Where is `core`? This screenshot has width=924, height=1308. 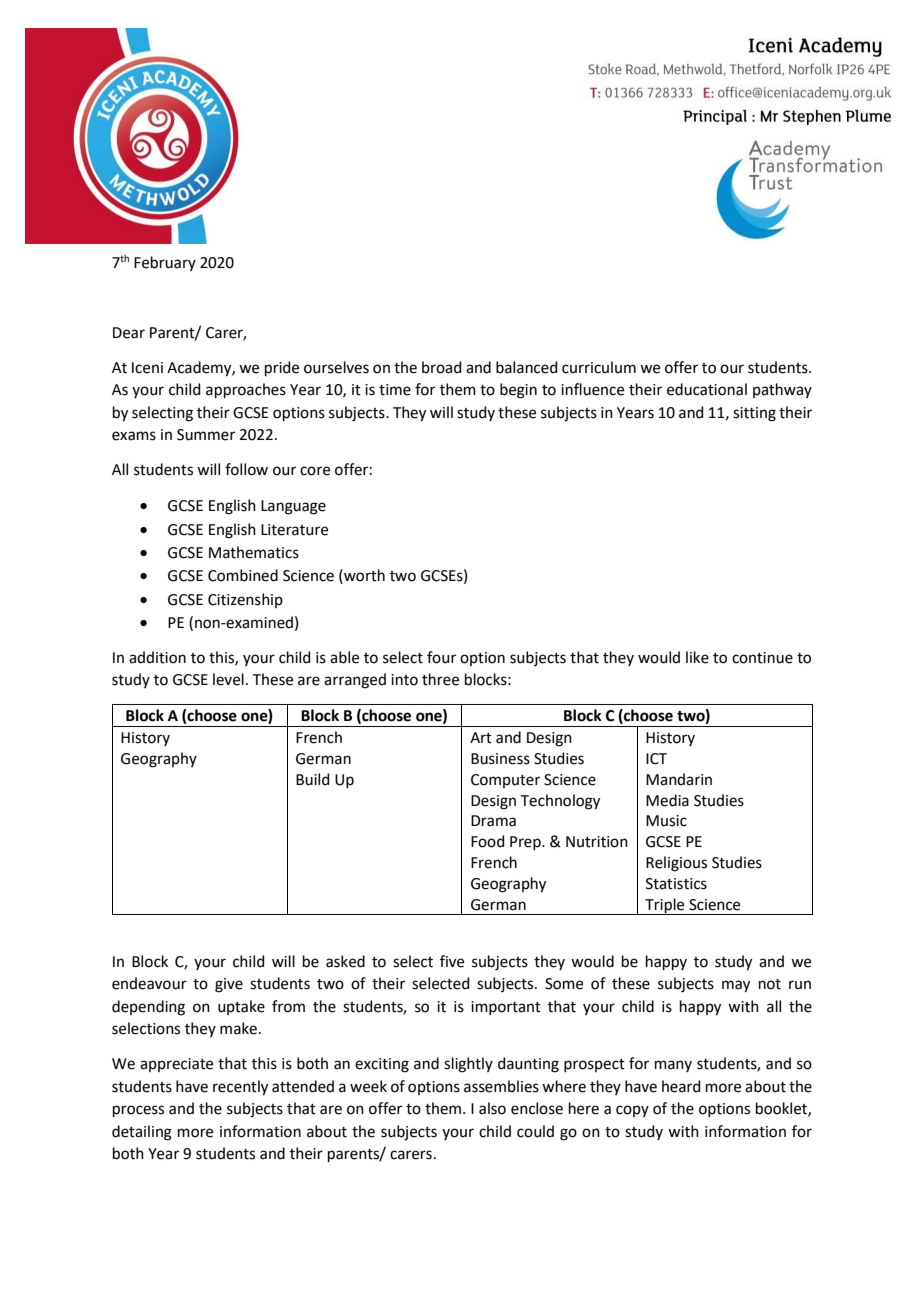
core is located at coordinates (315, 471).
